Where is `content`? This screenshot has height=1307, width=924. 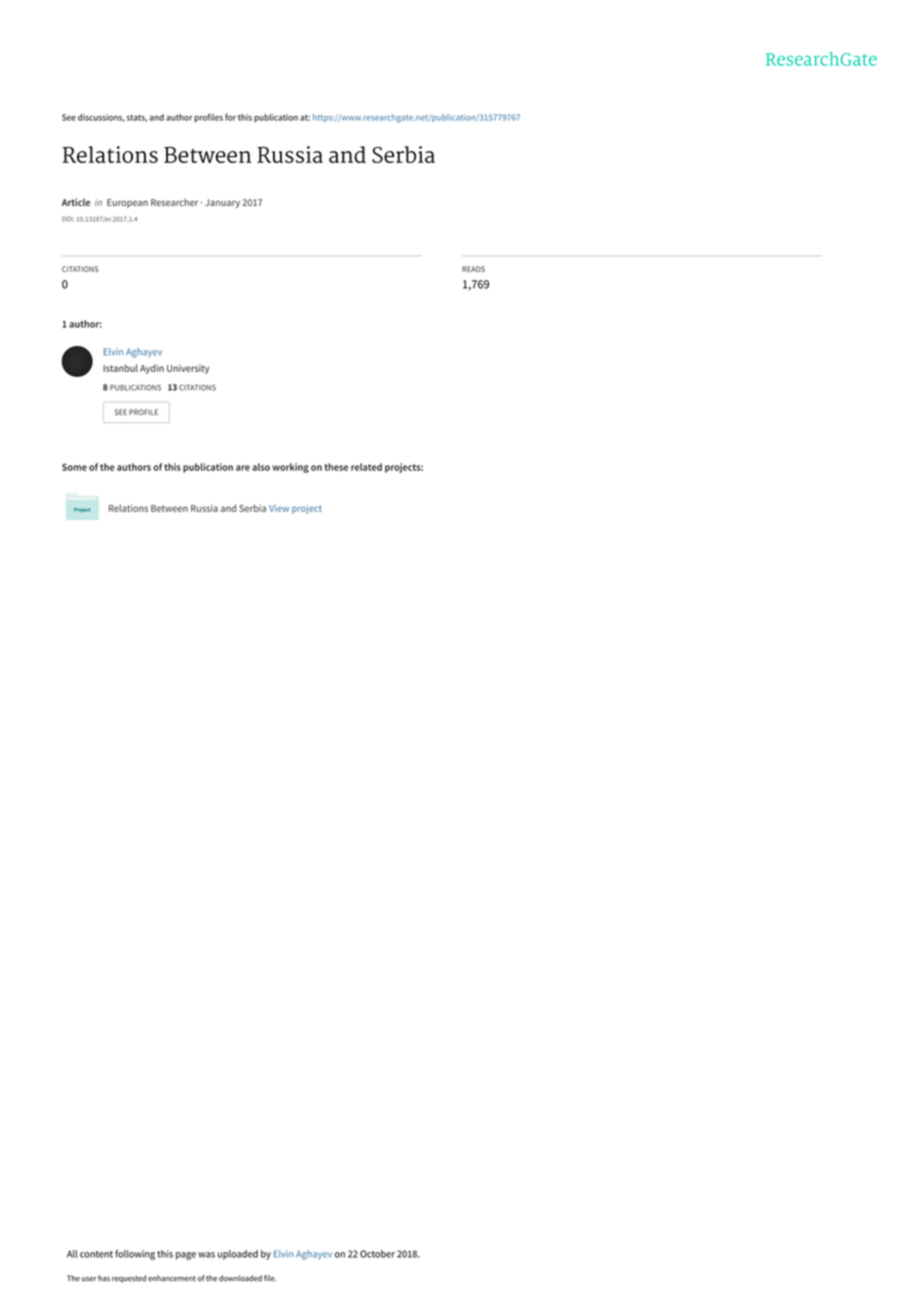 content is located at coordinates (96, 1254).
